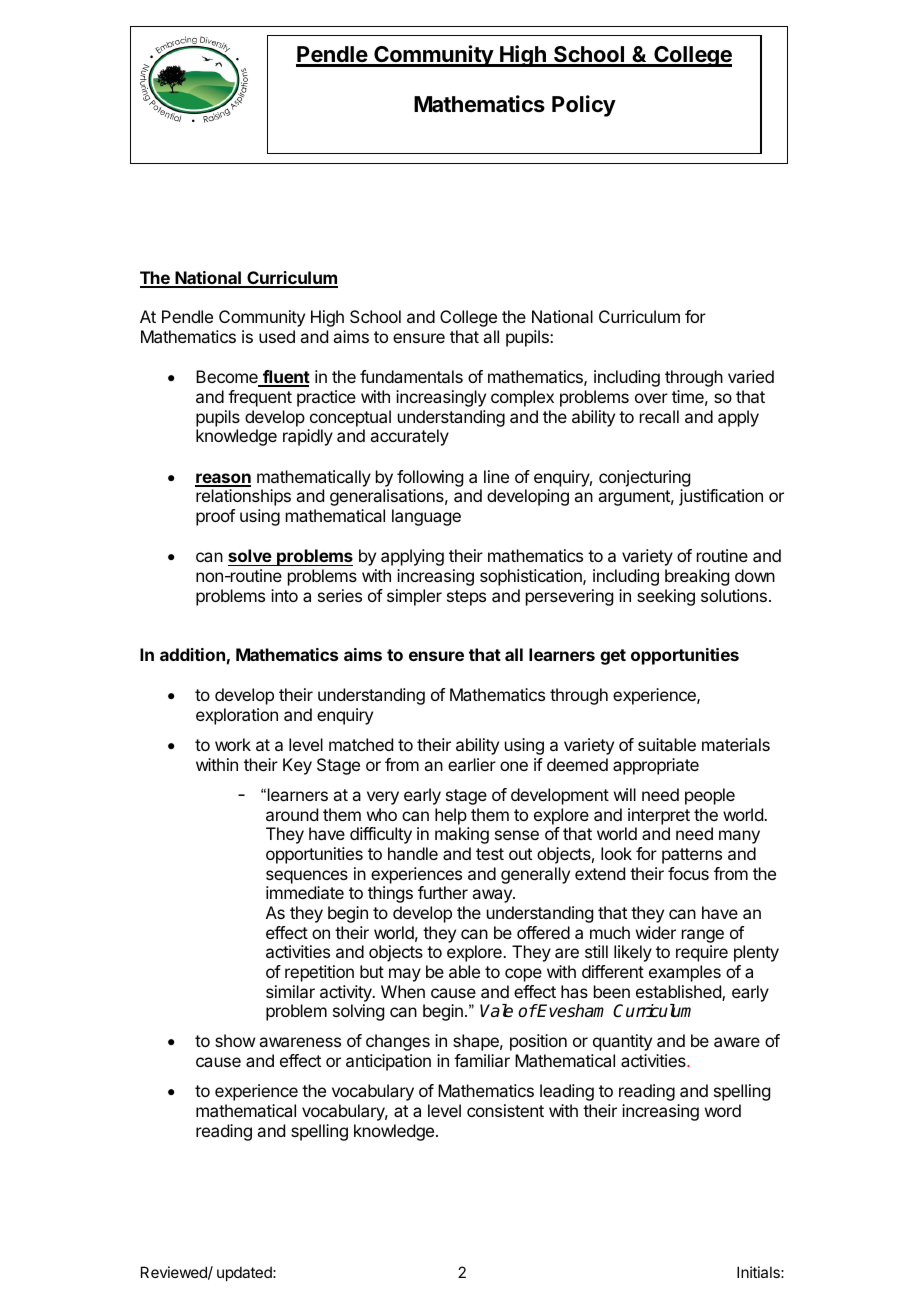 This screenshot has width=924, height=1308. Describe the element at coordinates (466, 598) in the screenshot. I see `steps` at that location.
